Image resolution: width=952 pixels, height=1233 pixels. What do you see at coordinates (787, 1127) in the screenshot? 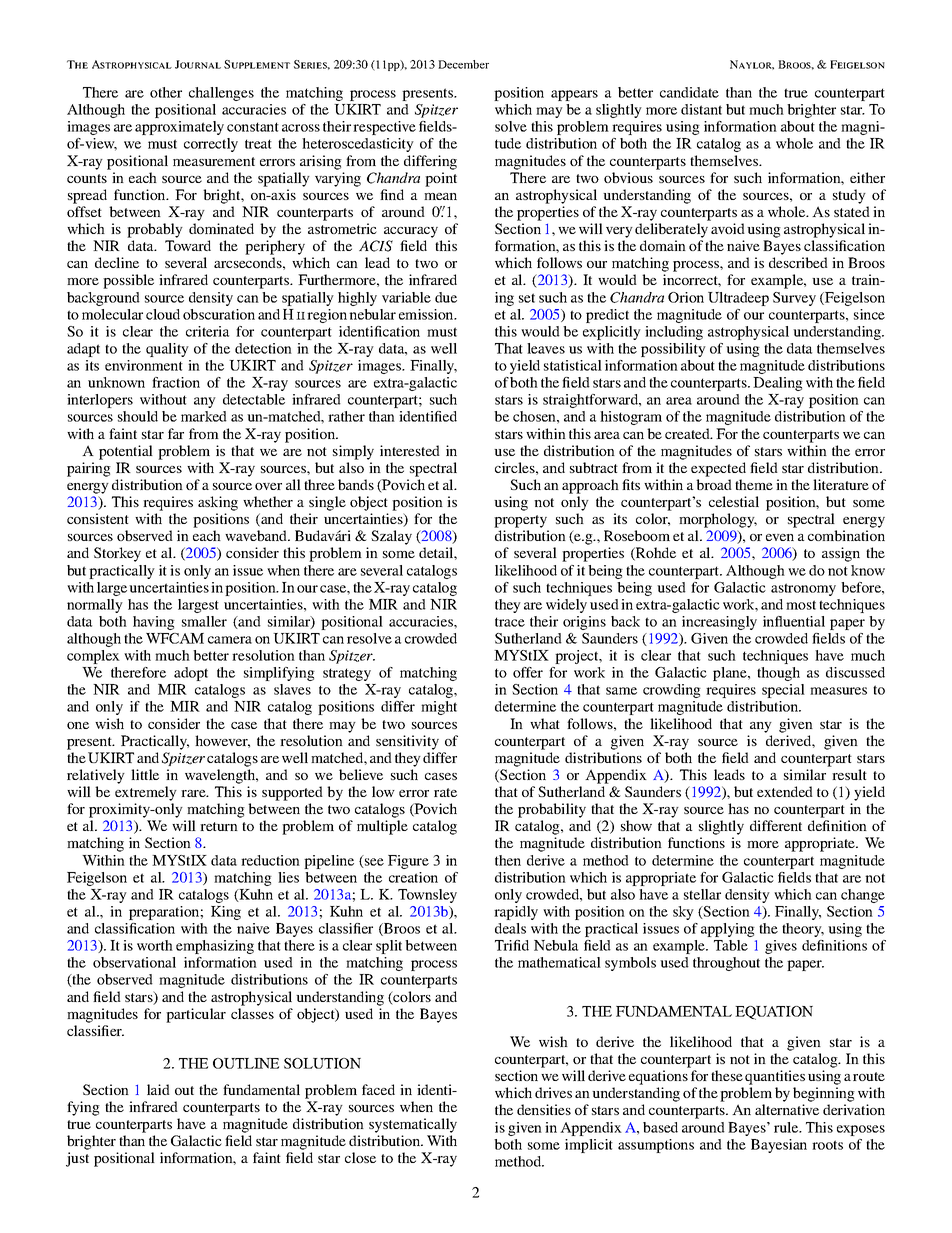
I see `rule` at bounding box center [787, 1127].
